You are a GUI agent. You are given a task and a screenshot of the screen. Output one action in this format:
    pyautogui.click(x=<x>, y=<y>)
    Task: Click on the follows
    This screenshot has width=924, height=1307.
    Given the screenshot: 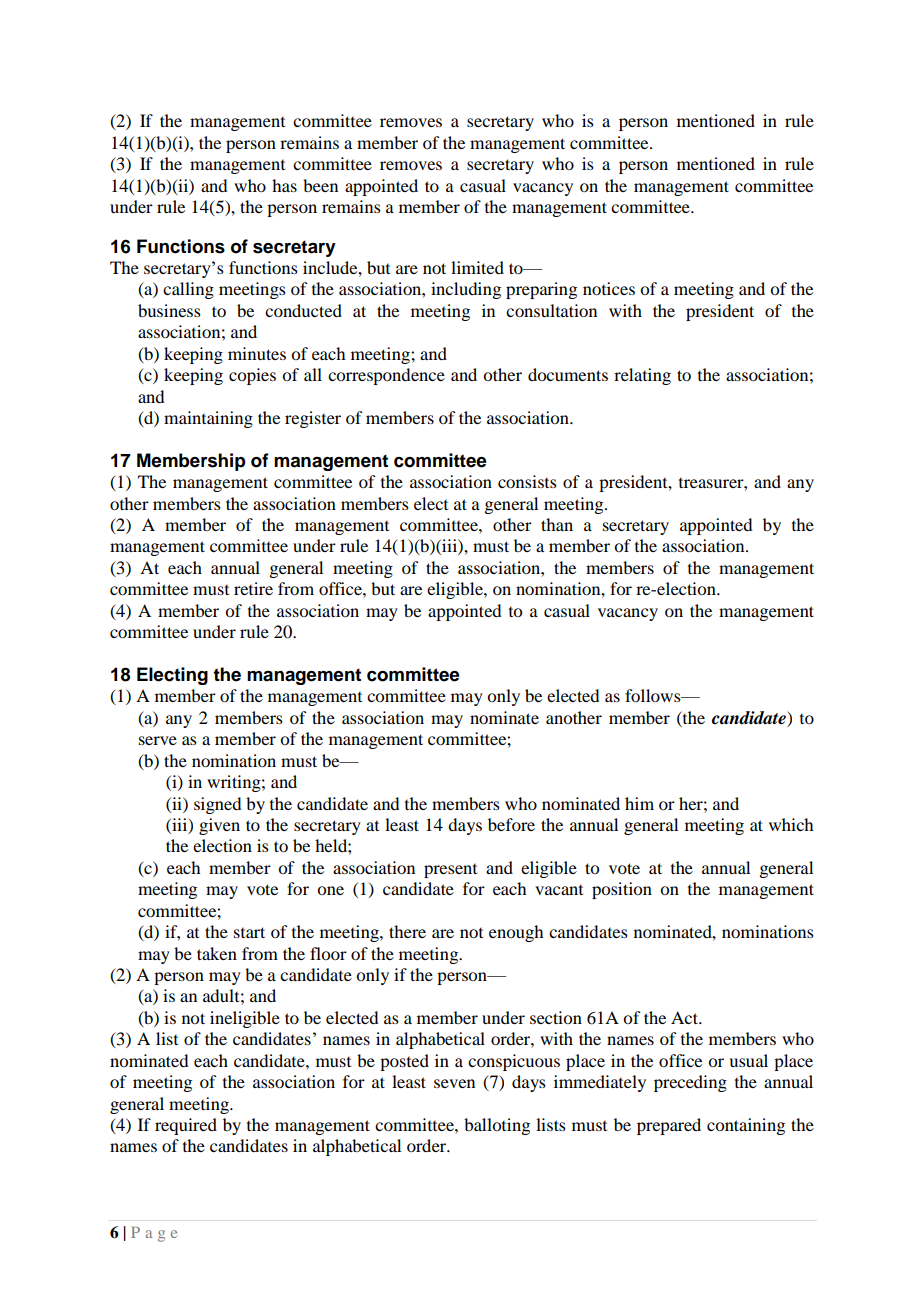 What is the action you would take?
    pyautogui.click(x=654, y=695)
